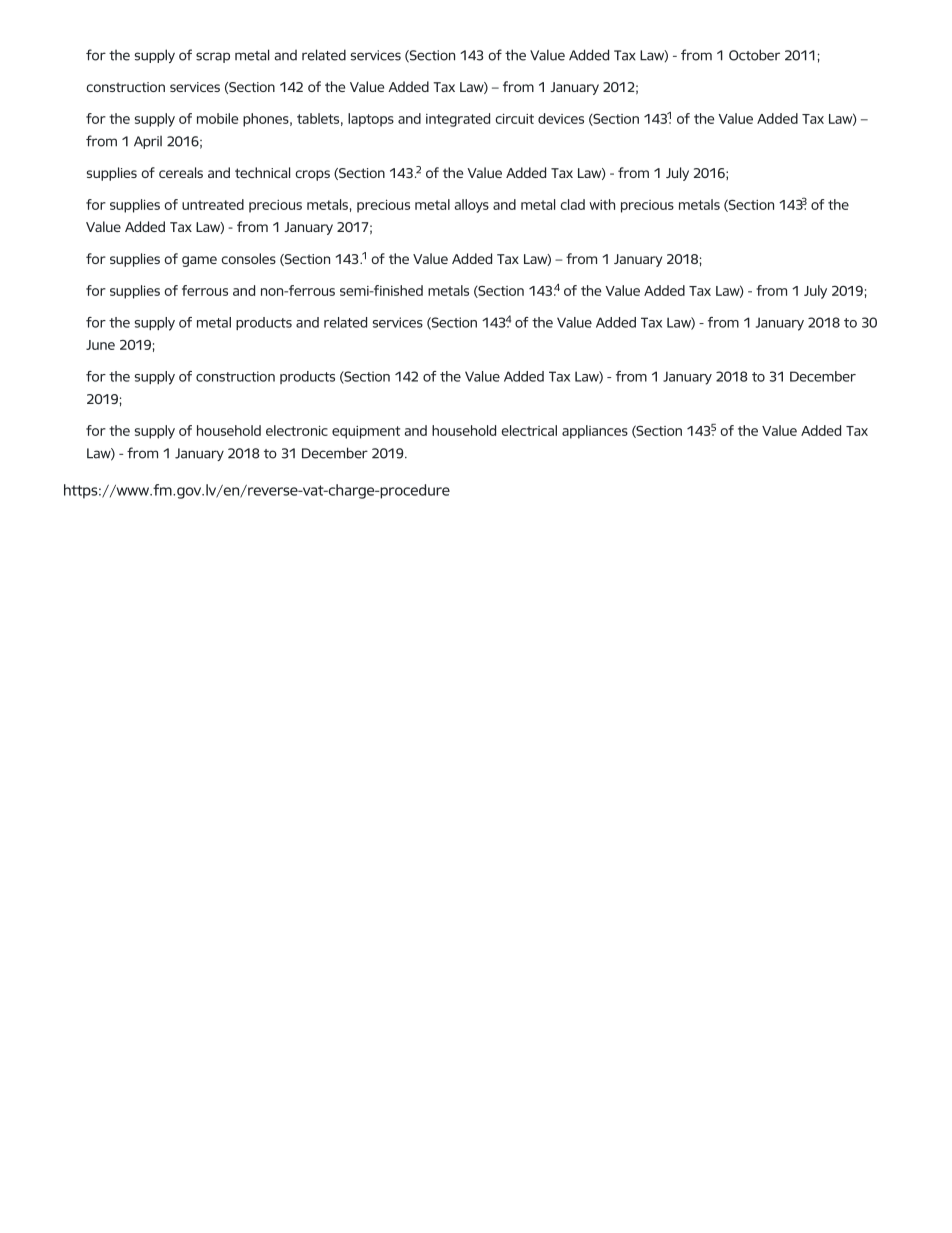 This screenshot has height=1233, width=952. Describe the element at coordinates (248, 258) in the screenshot. I see `consoles` at that location.
